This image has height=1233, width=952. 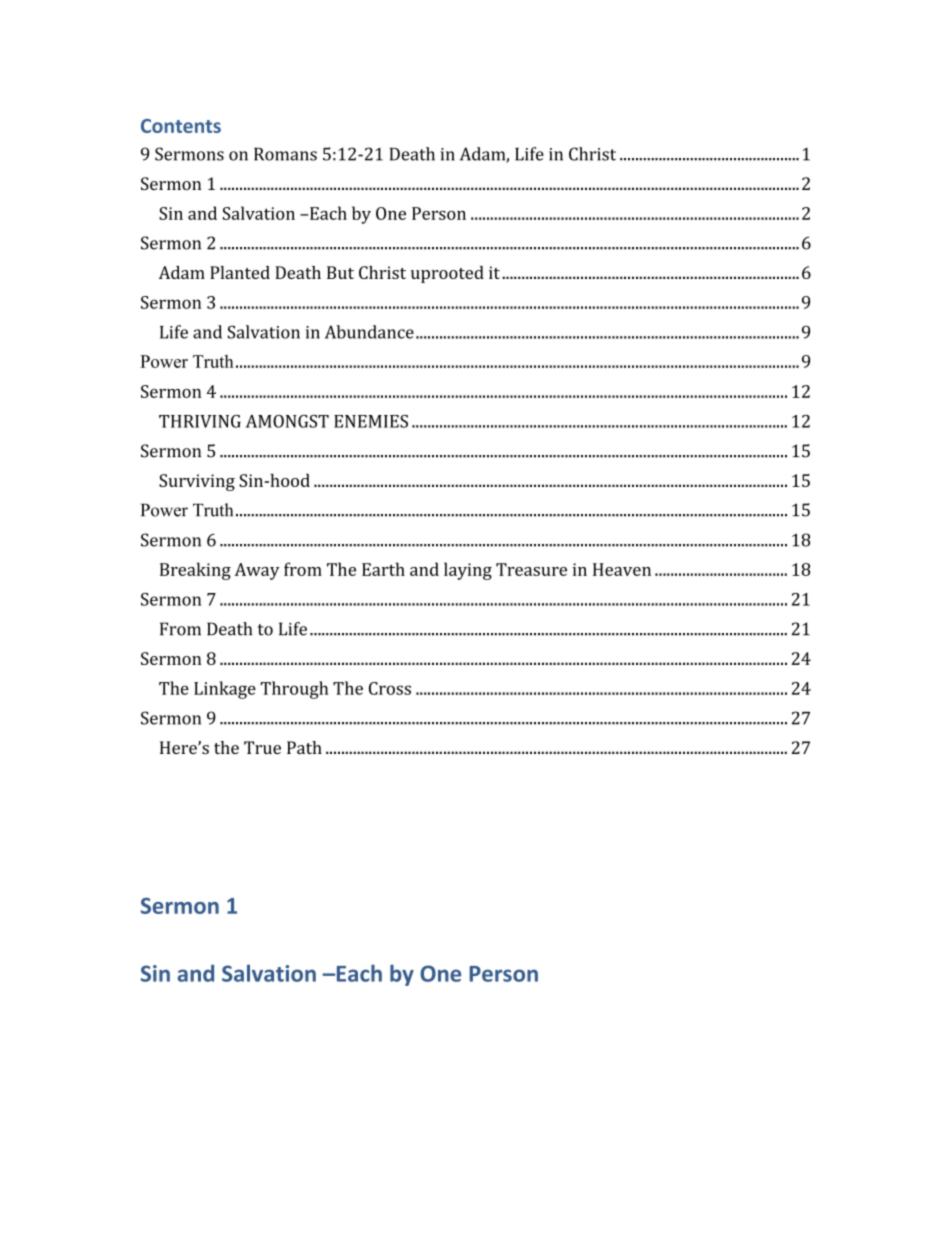 What do you see at coordinates (240, 272) in the image?
I see `Planted` at bounding box center [240, 272].
